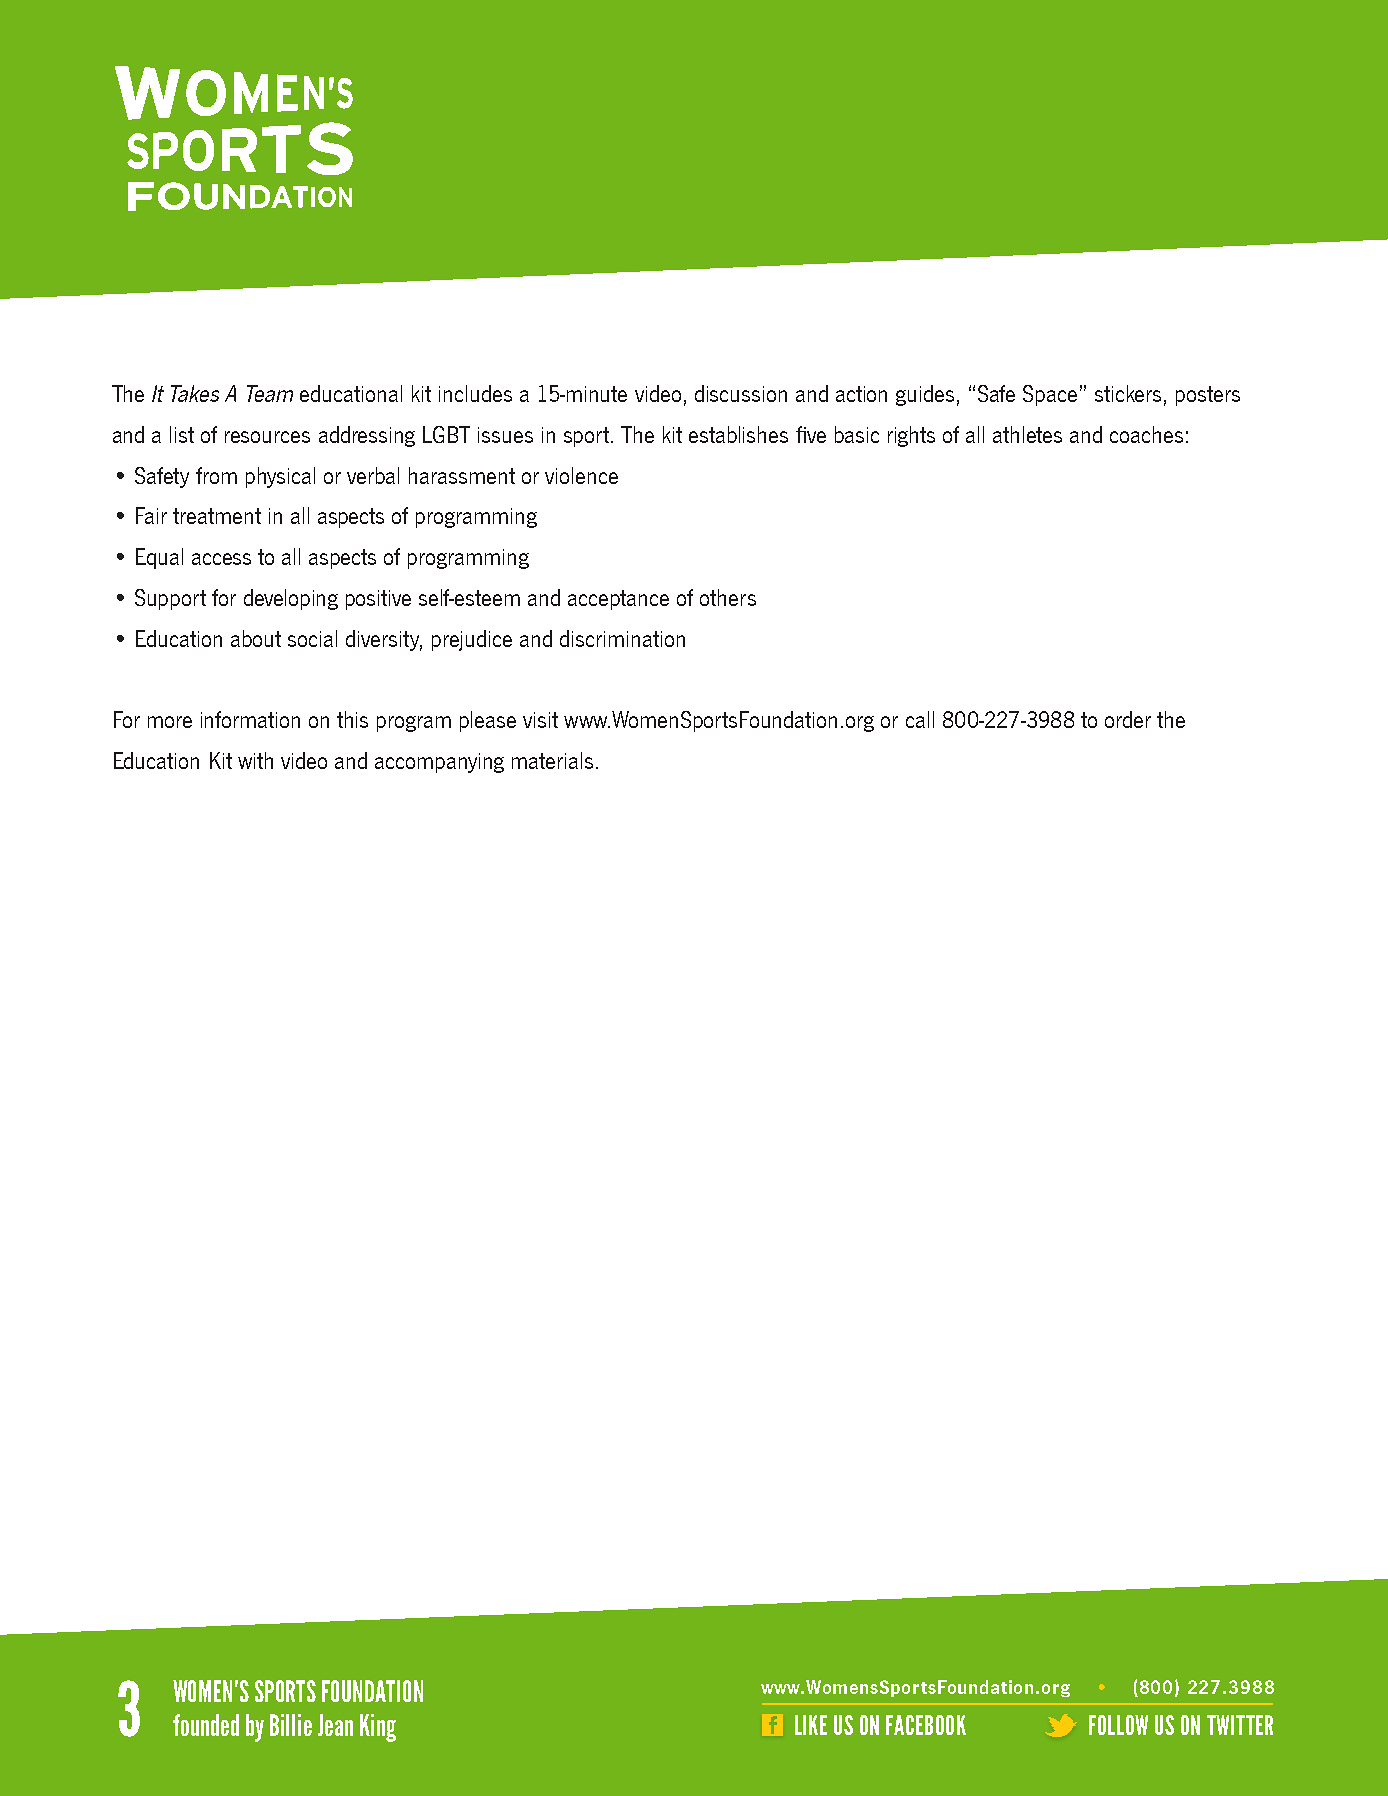  I want to click on materials, so click(552, 760).
